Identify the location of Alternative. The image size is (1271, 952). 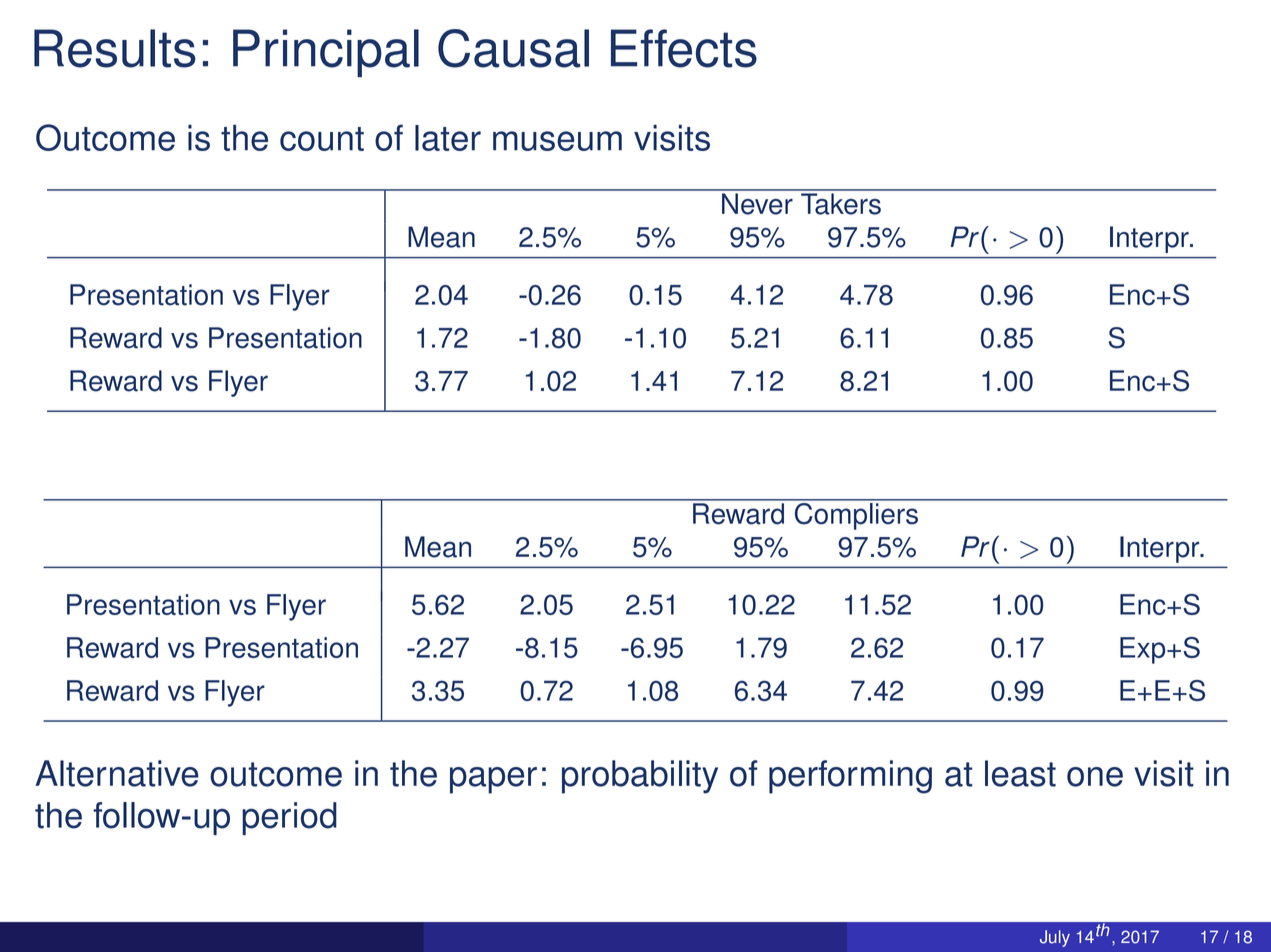
(117, 773).
